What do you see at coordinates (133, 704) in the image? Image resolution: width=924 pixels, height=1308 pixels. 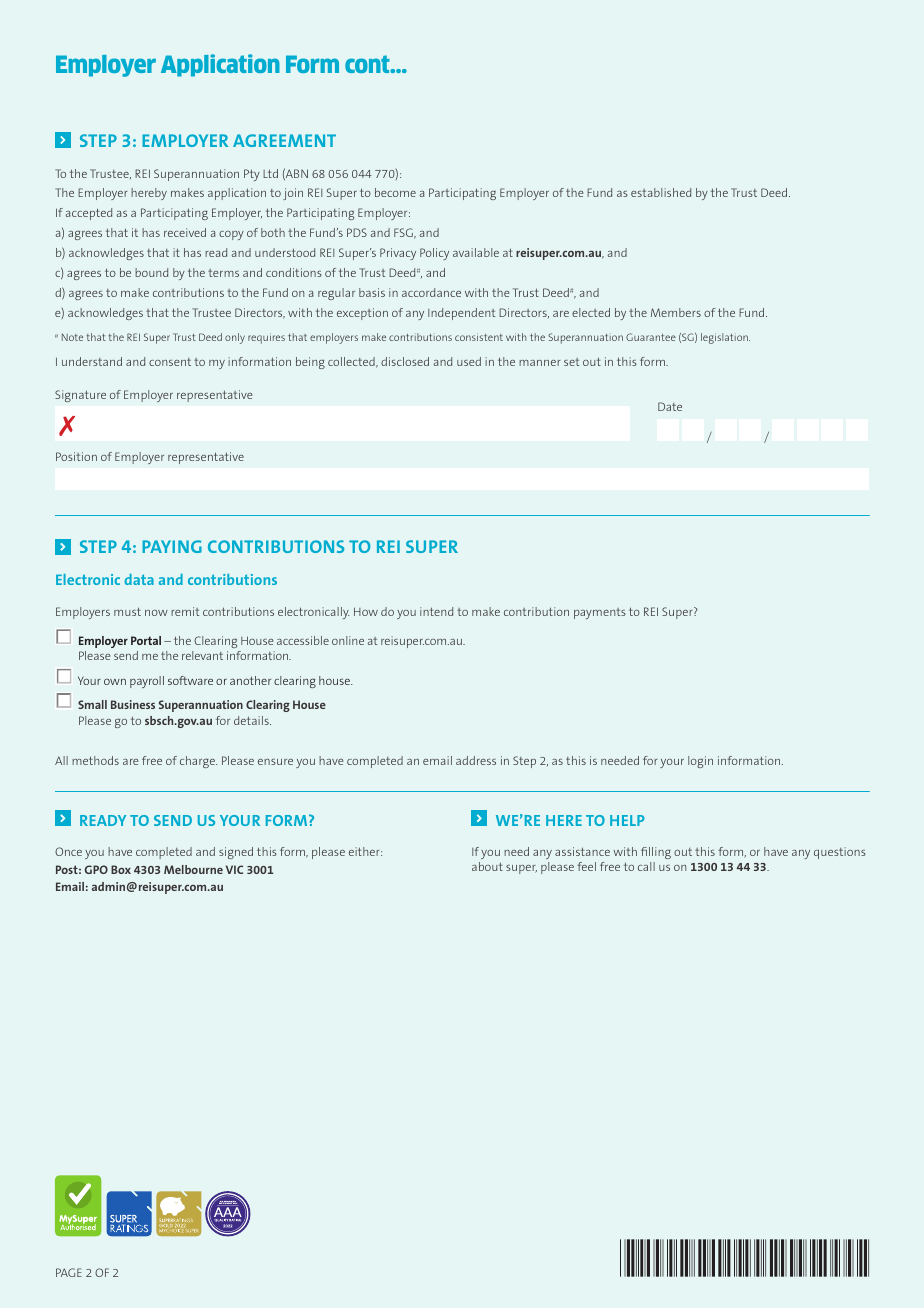 I see `Business` at bounding box center [133, 704].
